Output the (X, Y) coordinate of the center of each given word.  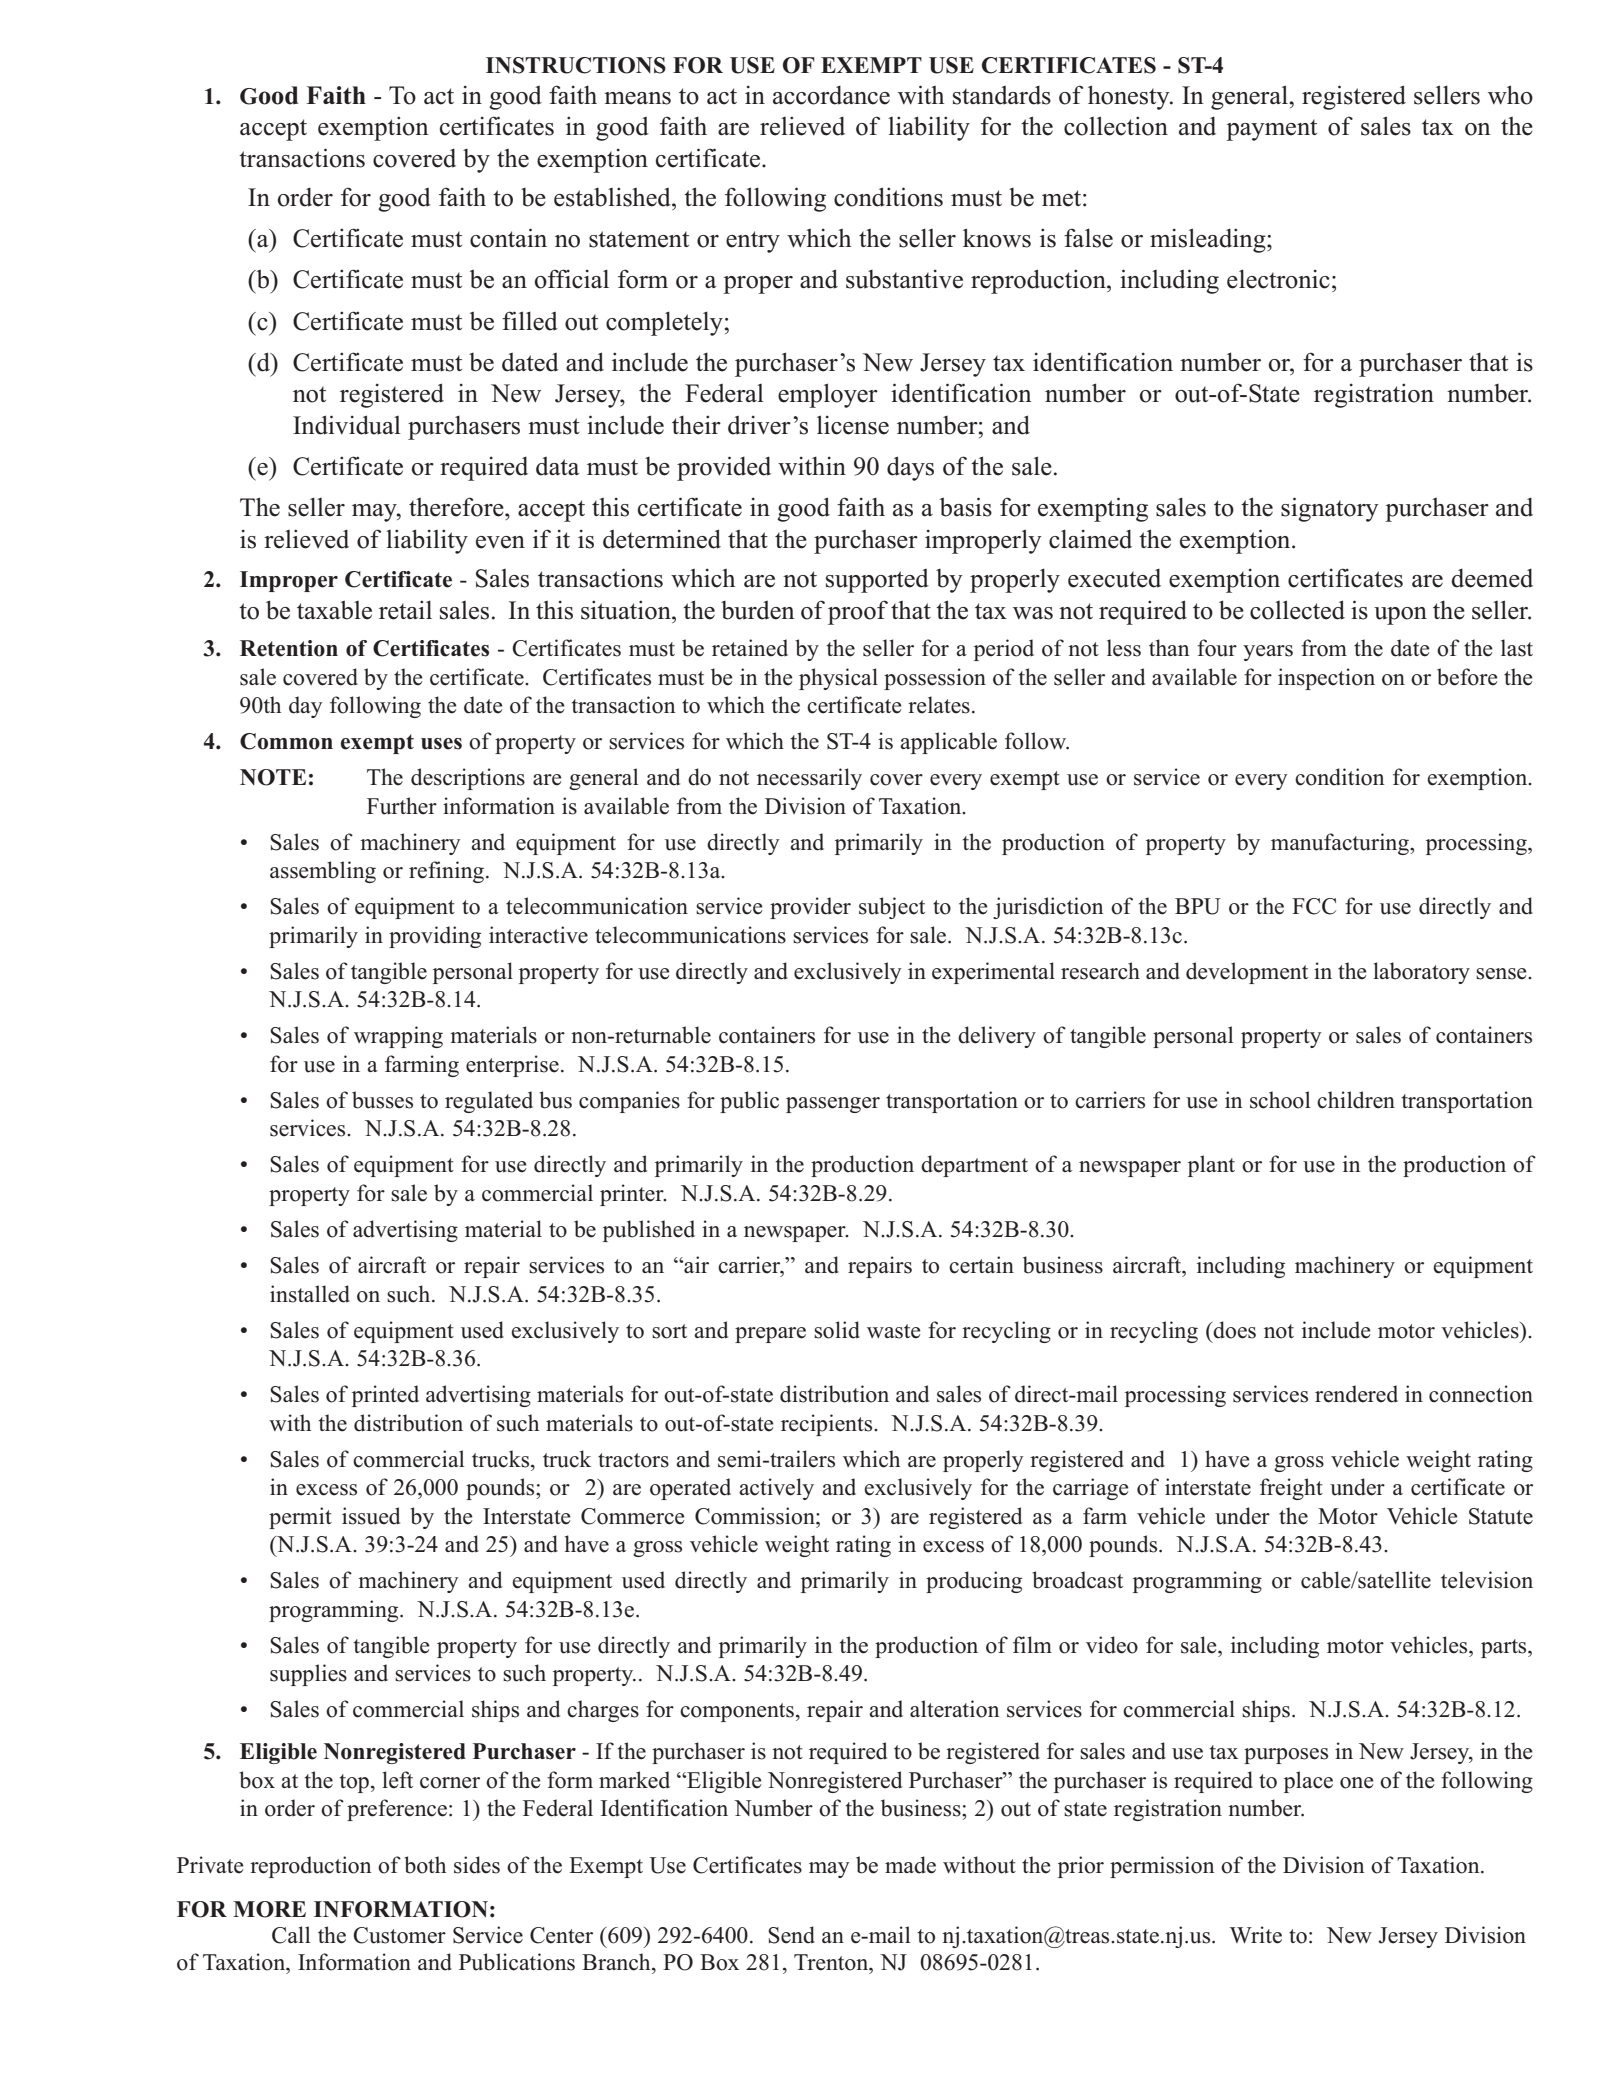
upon (1400, 616)
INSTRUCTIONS (576, 65)
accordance (831, 95)
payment (1271, 130)
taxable (334, 610)
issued (371, 1516)
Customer (399, 1935)
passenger (833, 1105)
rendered (1356, 1394)
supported (877, 581)
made (910, 1865)
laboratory (1421, 973)
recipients (828, 1425)
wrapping (398, 1037)
